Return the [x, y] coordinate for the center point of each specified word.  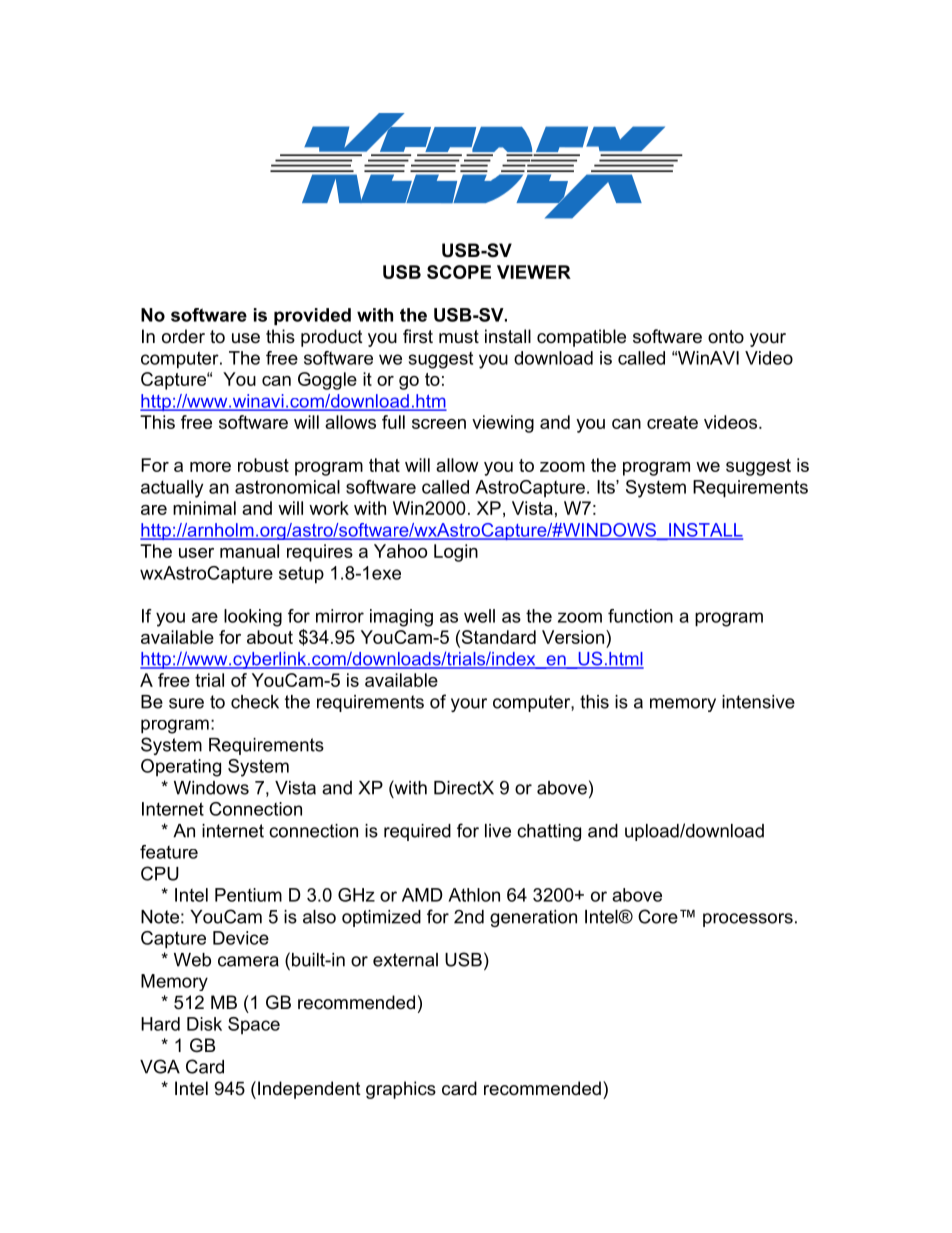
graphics [401, 1090]
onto [726, 336]
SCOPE [459, 272]
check [255, 702]
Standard [497, 637]
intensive [758, 702]
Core [658, 916]
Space [254, 1026]
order [183, 336]
